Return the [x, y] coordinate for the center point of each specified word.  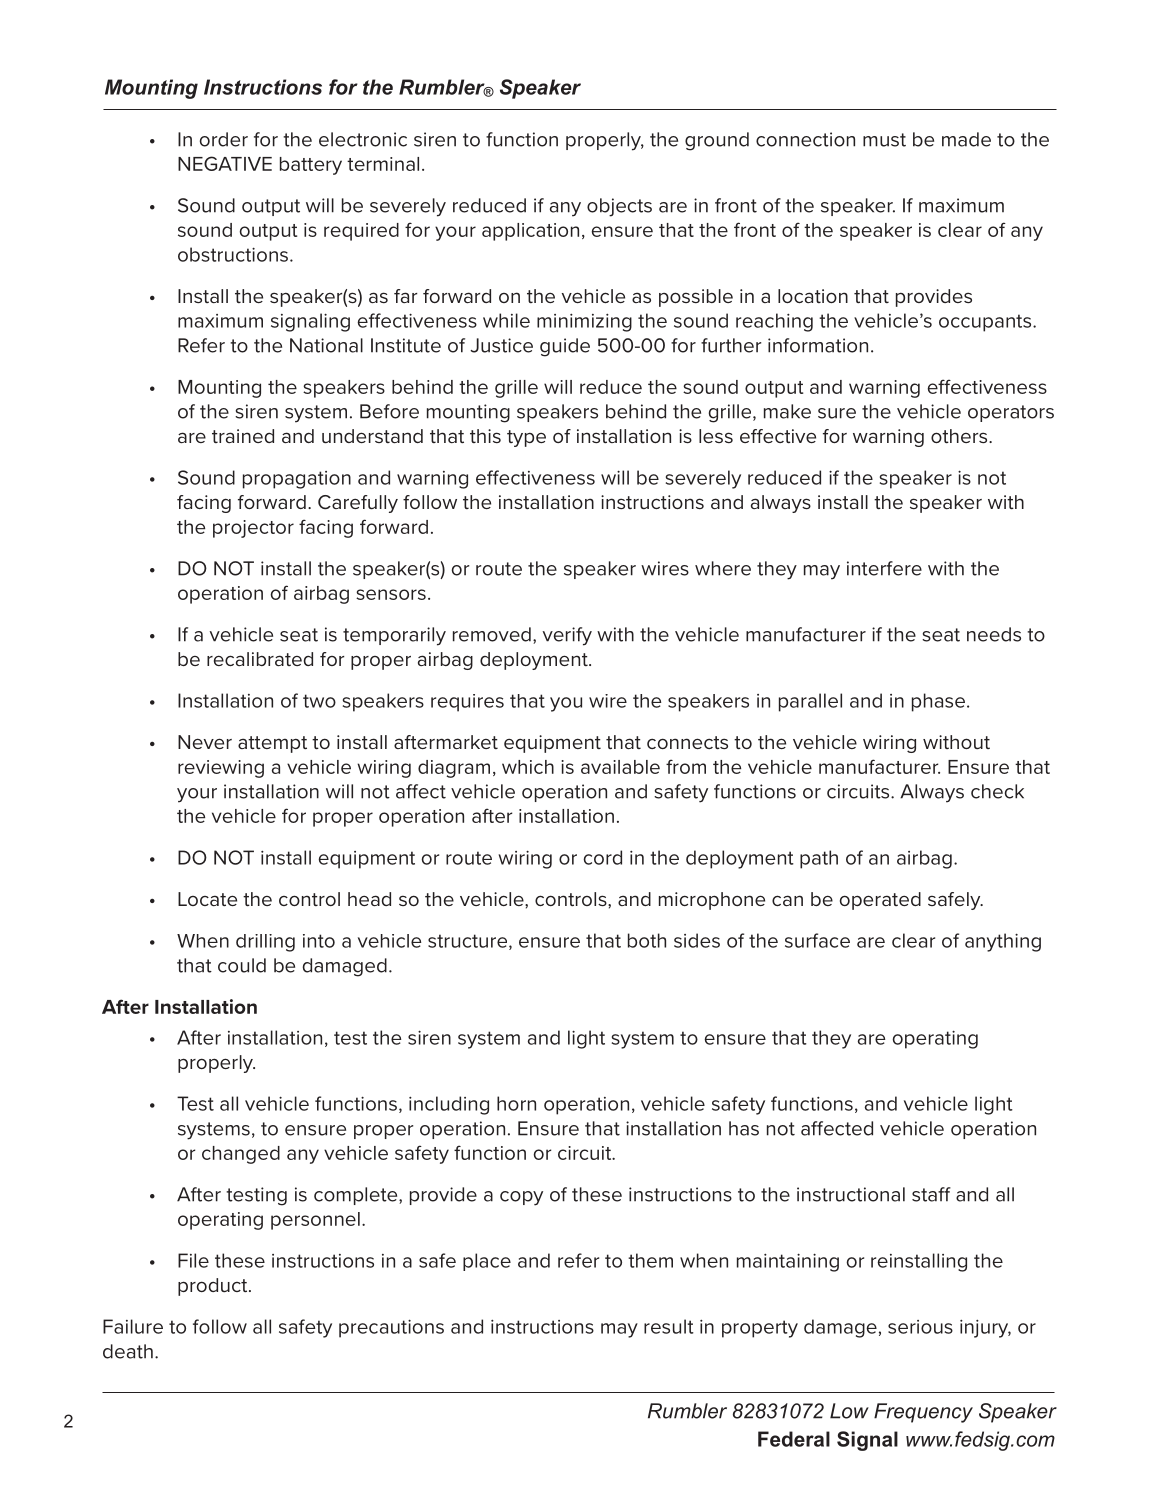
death [128, 1351]
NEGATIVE [225, 163]
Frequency [923, 1413]
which [528, 767]
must [884, 140]
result [669, 1326]
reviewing [221, 769]
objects [619, 207]
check [997, 791]
